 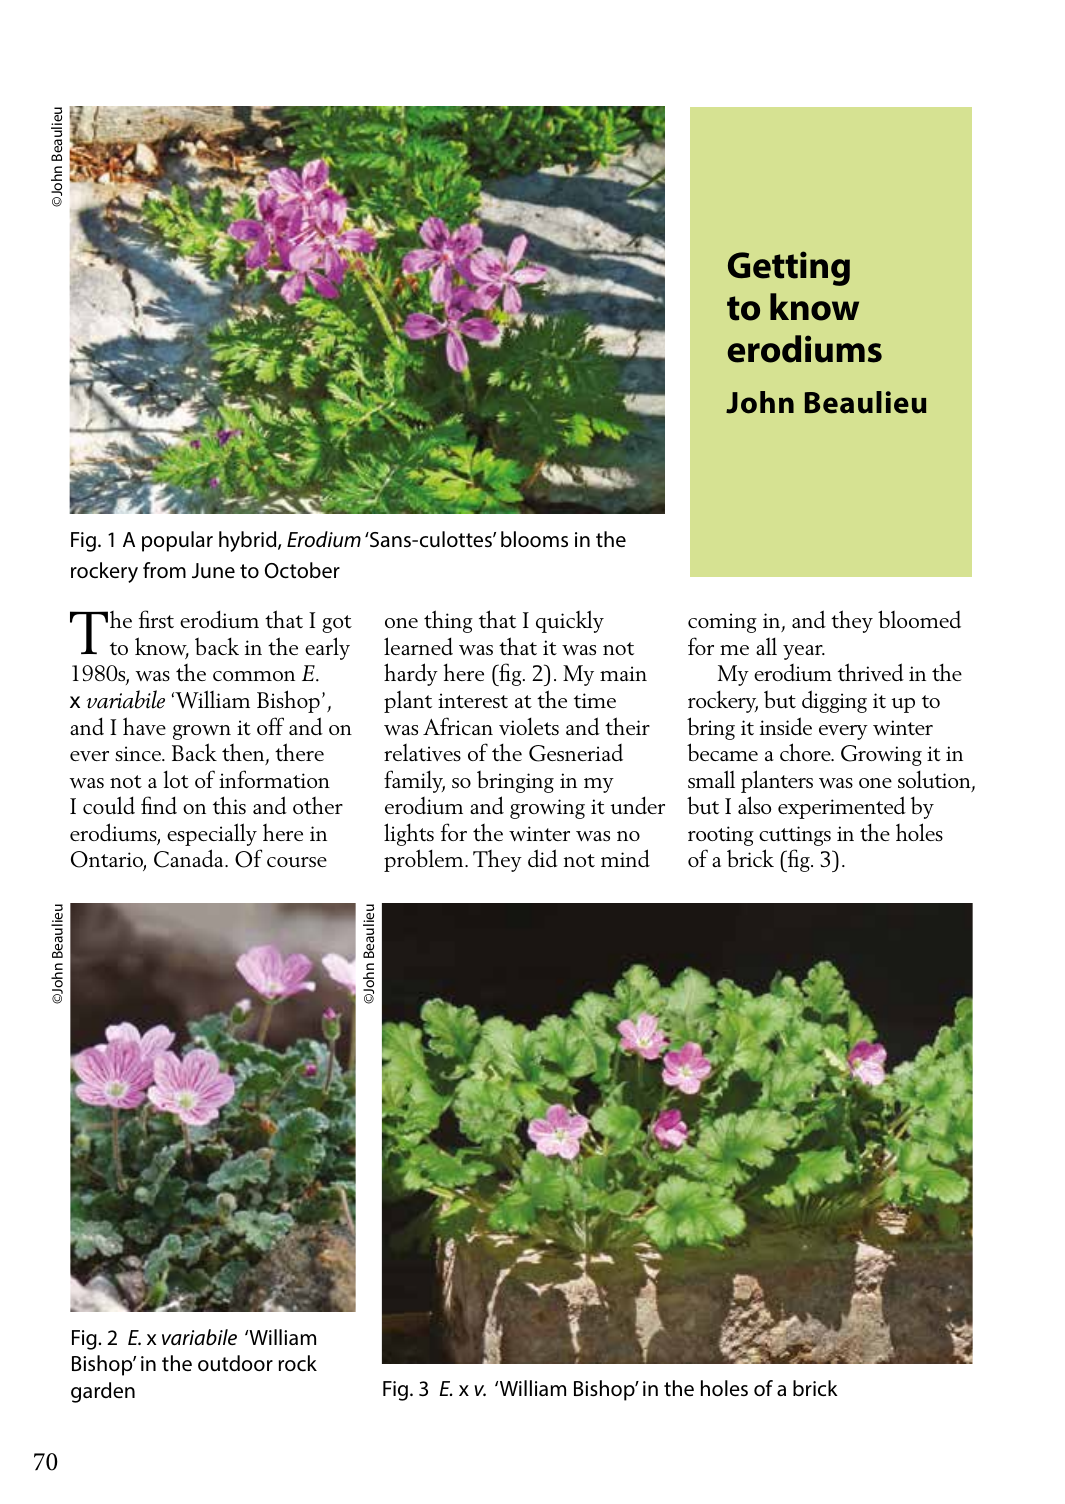 What do you see at coordinates (721, 836) in the screenshot?
I see `rooting` at bounding box center [721, 836].
